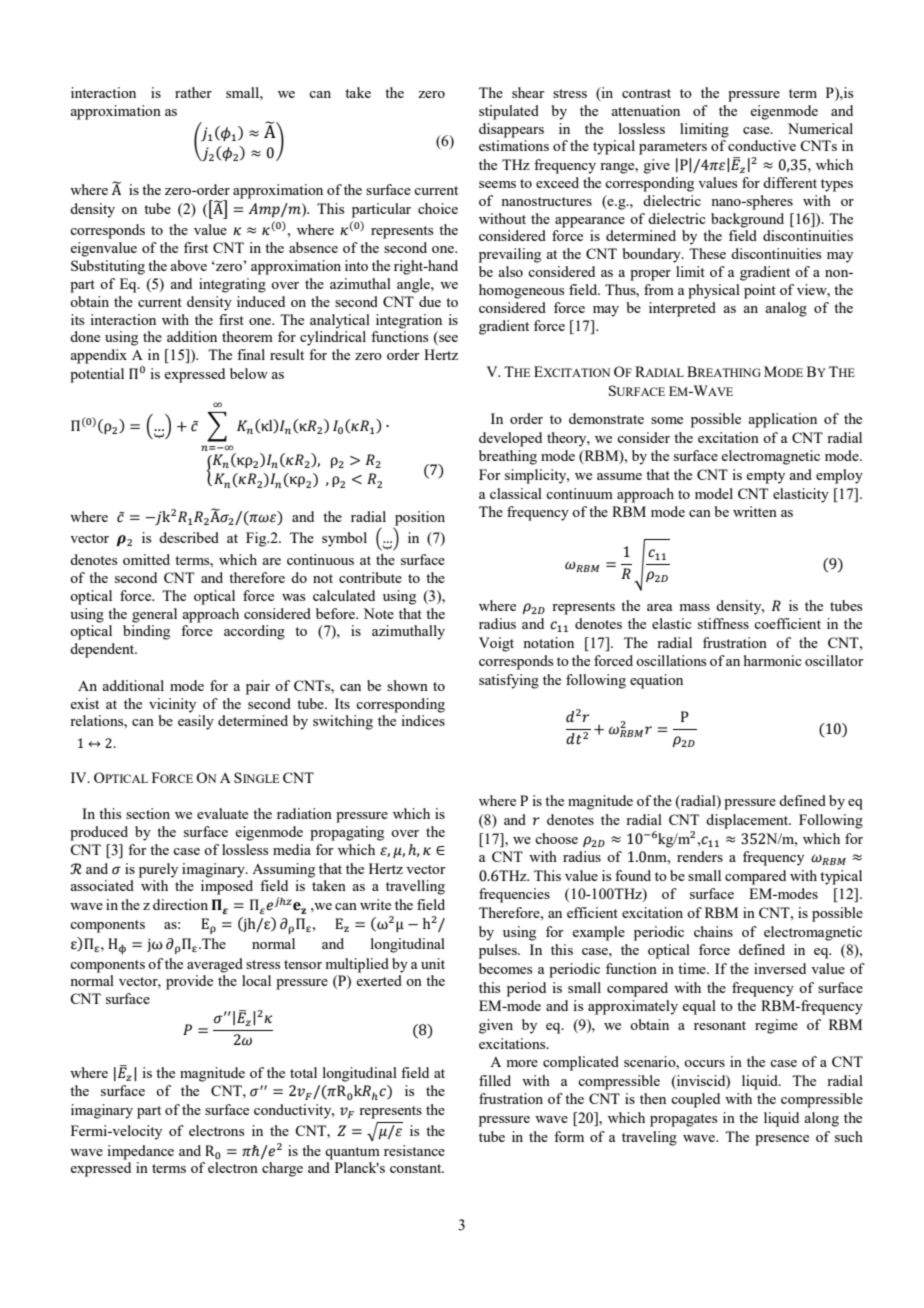 This screenshot has height=1308, width=924. I want to click on impedance, so click(140, 1152).
